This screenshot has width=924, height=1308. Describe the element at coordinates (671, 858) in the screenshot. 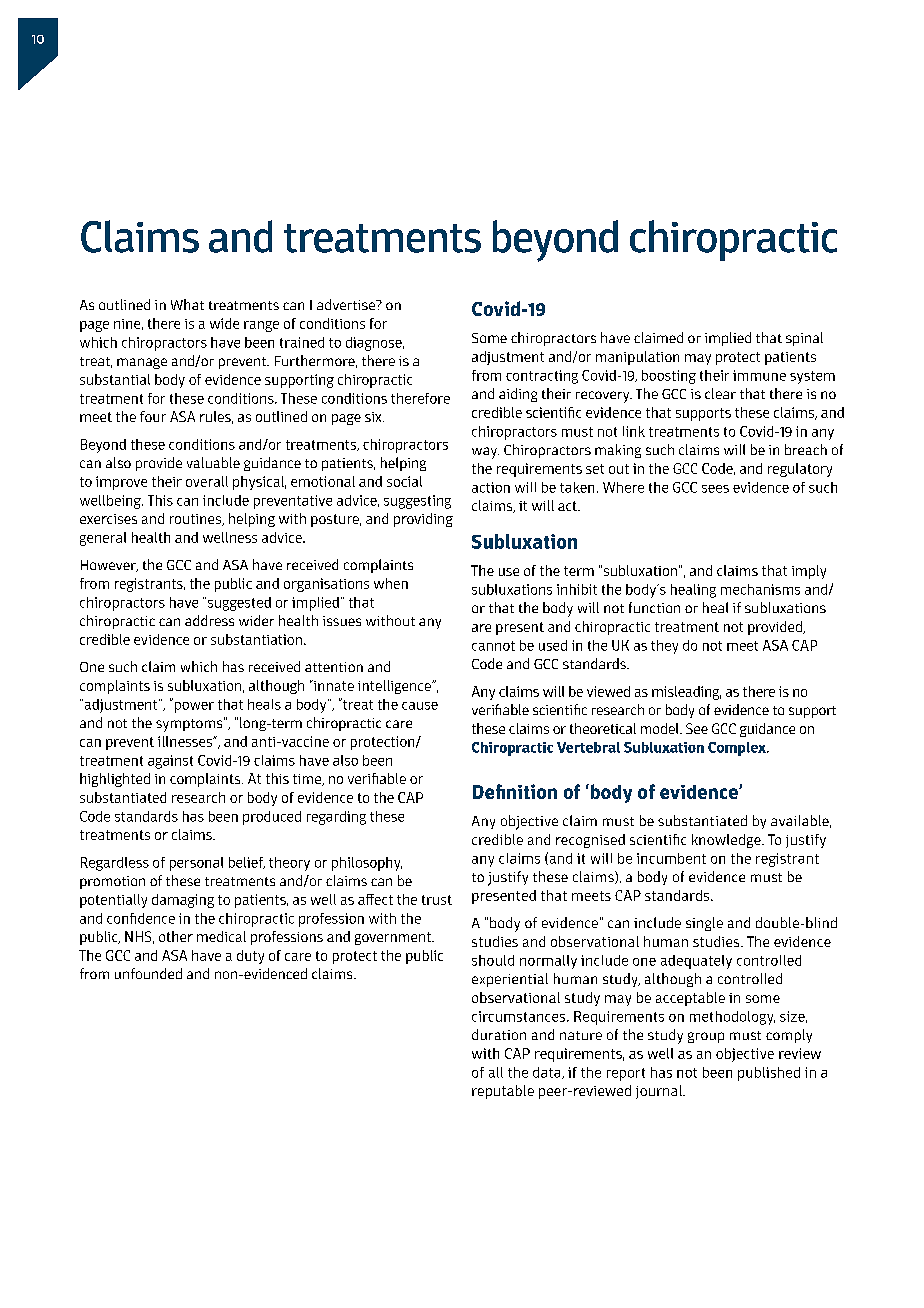

I see `incumbent` at that location.
